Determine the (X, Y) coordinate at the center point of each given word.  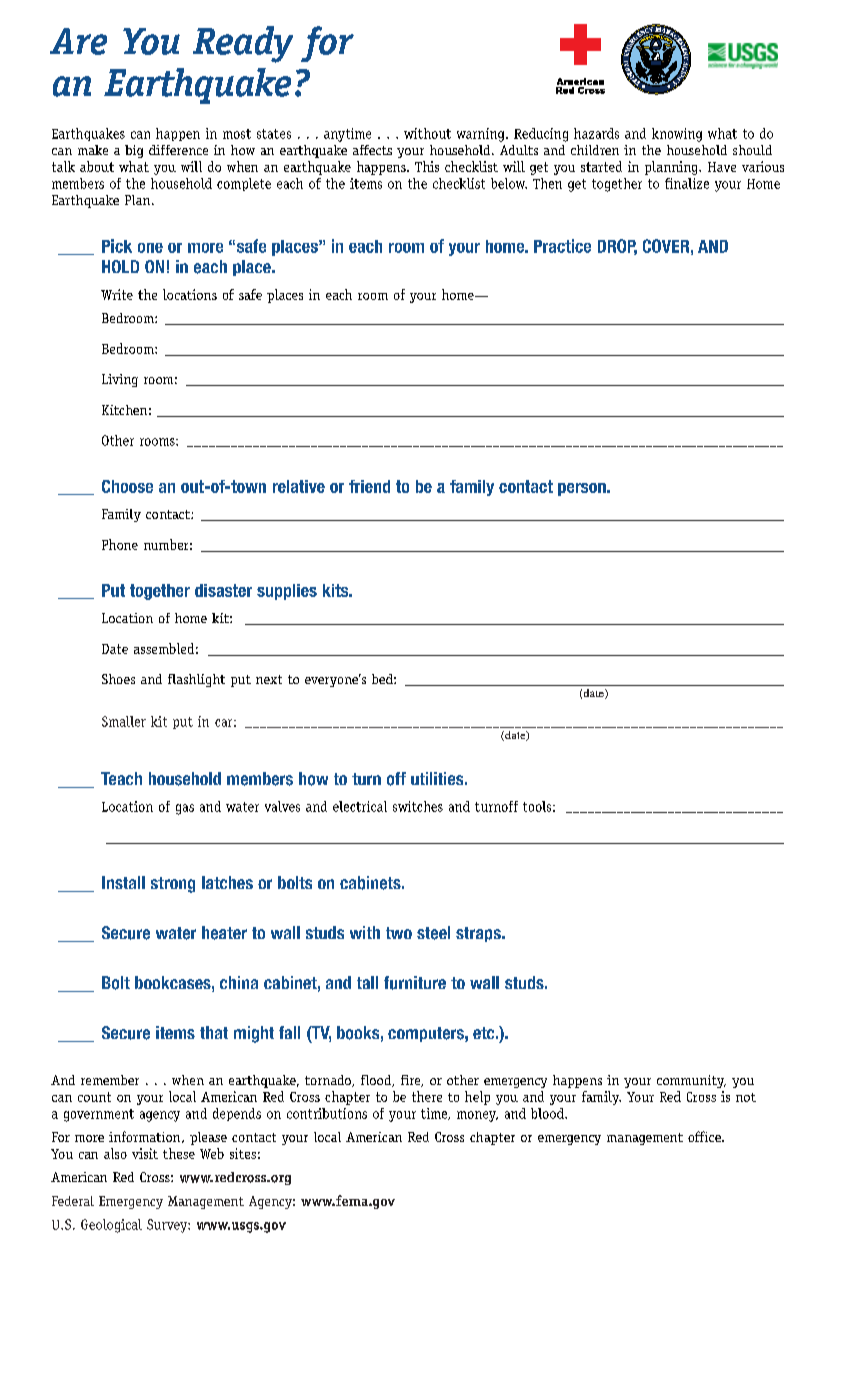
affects (372, 150)
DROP (617, 247)
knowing (677, 135)
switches (418, 806)
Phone (120, 544)
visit (145, 1153)
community (691, 1081)
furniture (415, 983)
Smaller (124, 721)
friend (369, 486)
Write (117, 294)
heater (224, 933)
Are (78, 41)
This (427, 166)
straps (479, 934)
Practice (562, 246)
